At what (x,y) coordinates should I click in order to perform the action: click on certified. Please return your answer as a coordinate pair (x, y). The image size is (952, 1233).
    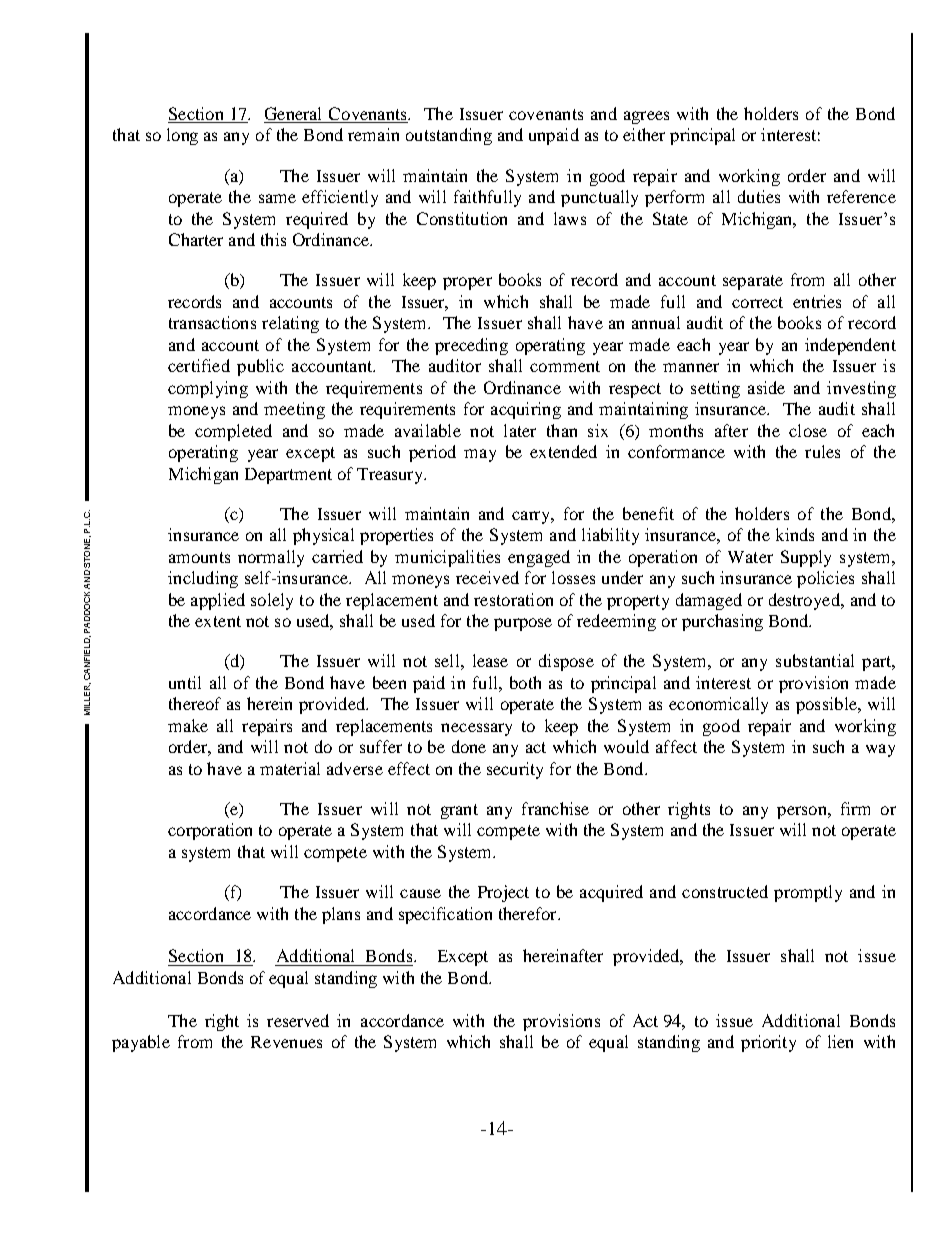
    Looking at the image, I should click on (199, 365).
